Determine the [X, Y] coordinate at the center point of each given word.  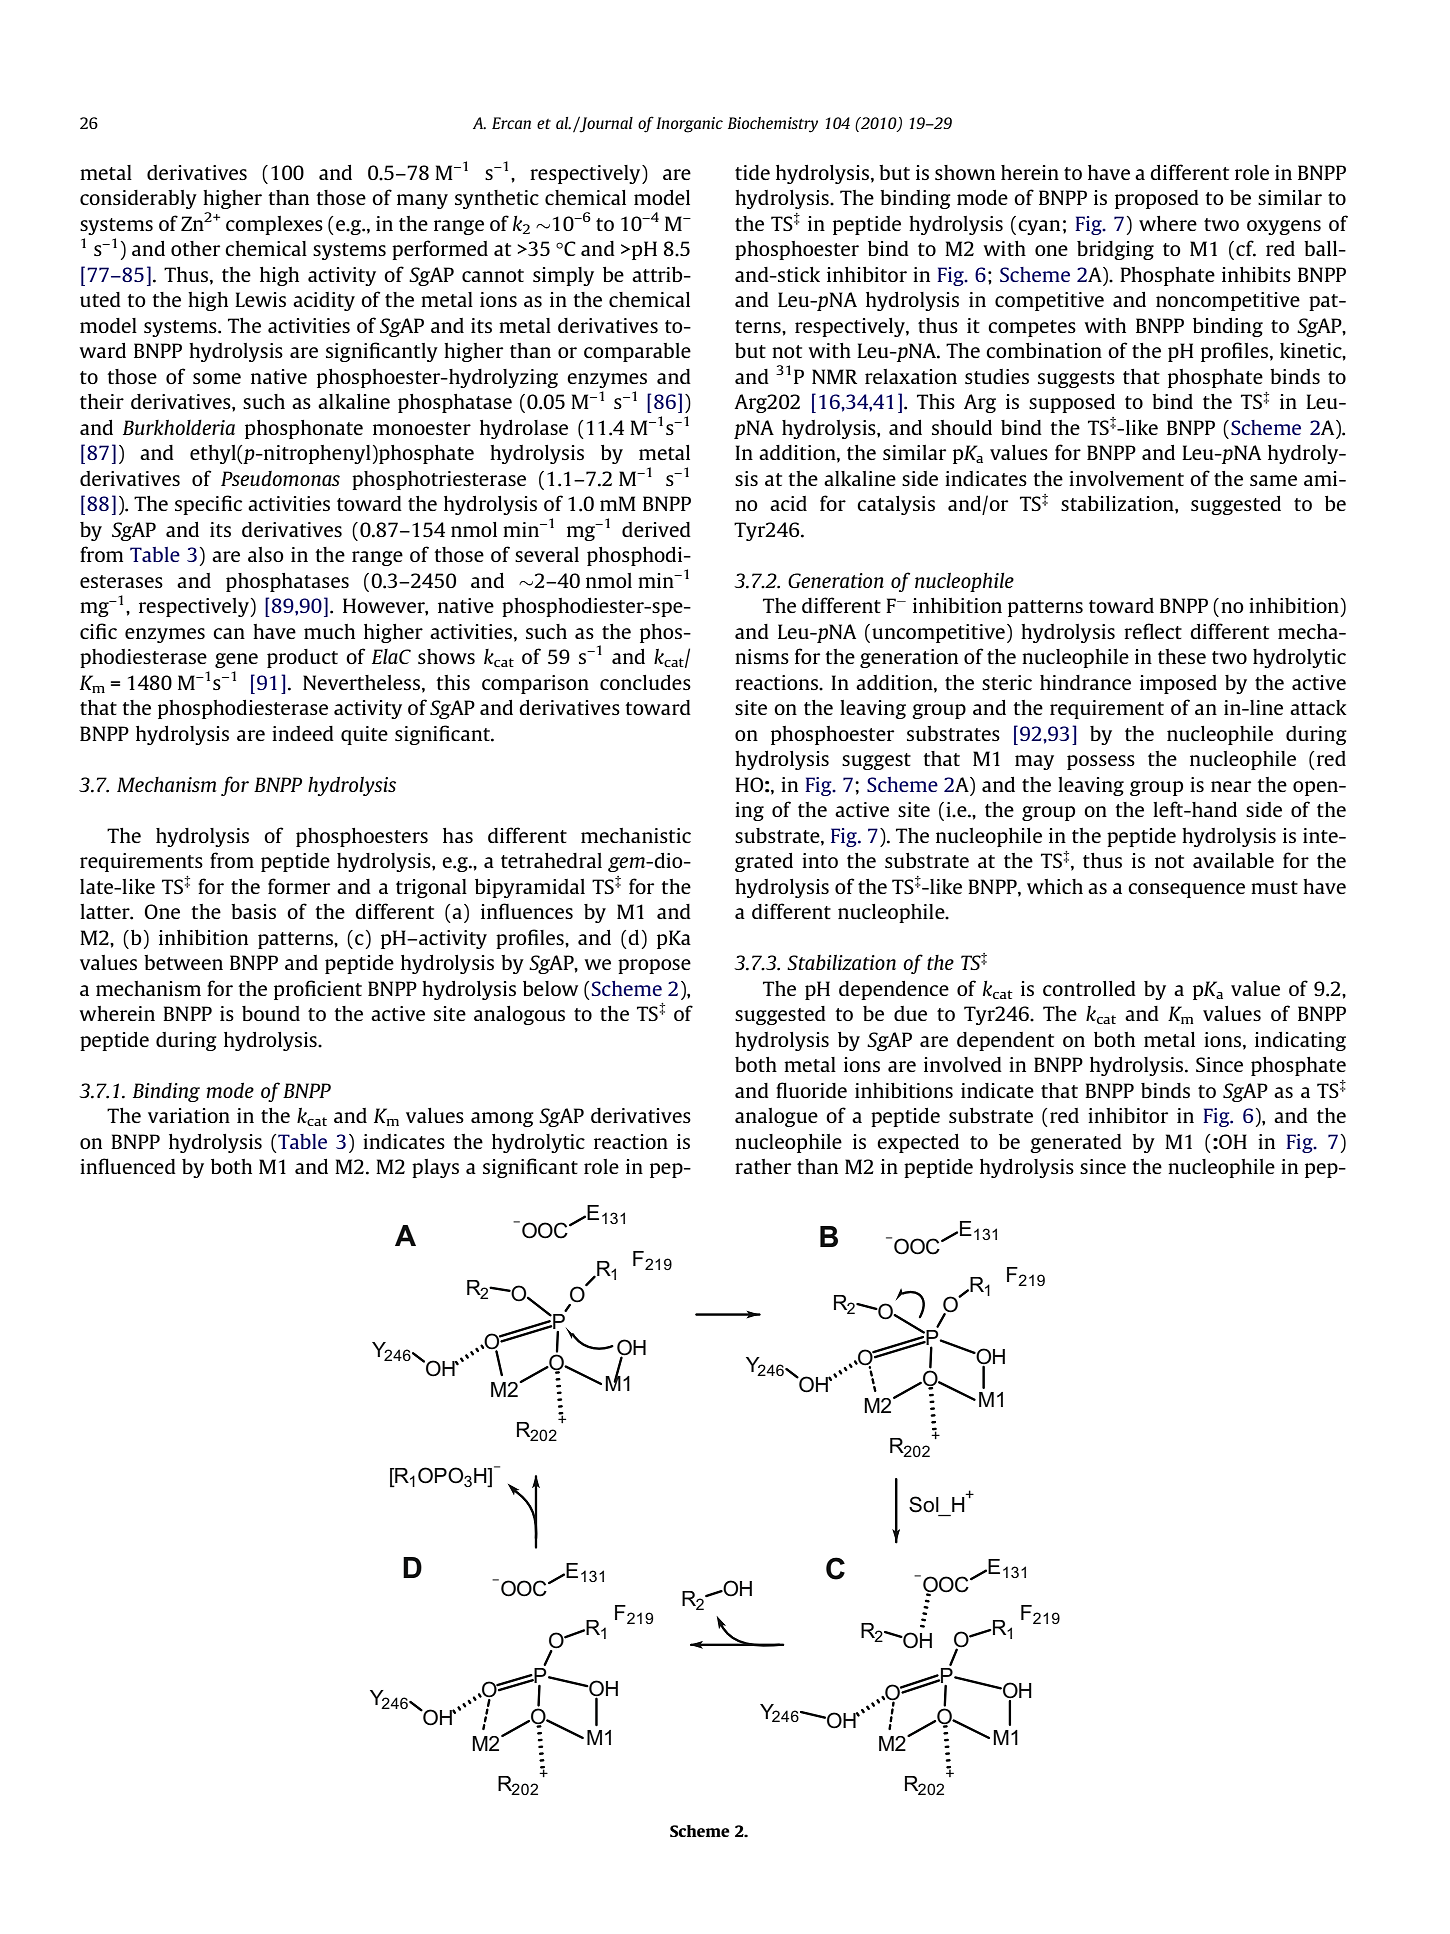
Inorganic [689, 125]
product [302, 658]
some [217, 378]
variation [189, 1115]
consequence [1186, 890]
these [1182, 656]
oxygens [1284, 227]
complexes [274, 225]
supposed [1072, 403]
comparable [637, 352]
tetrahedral [551, 860]
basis [253, 911]
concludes [645, 682]
